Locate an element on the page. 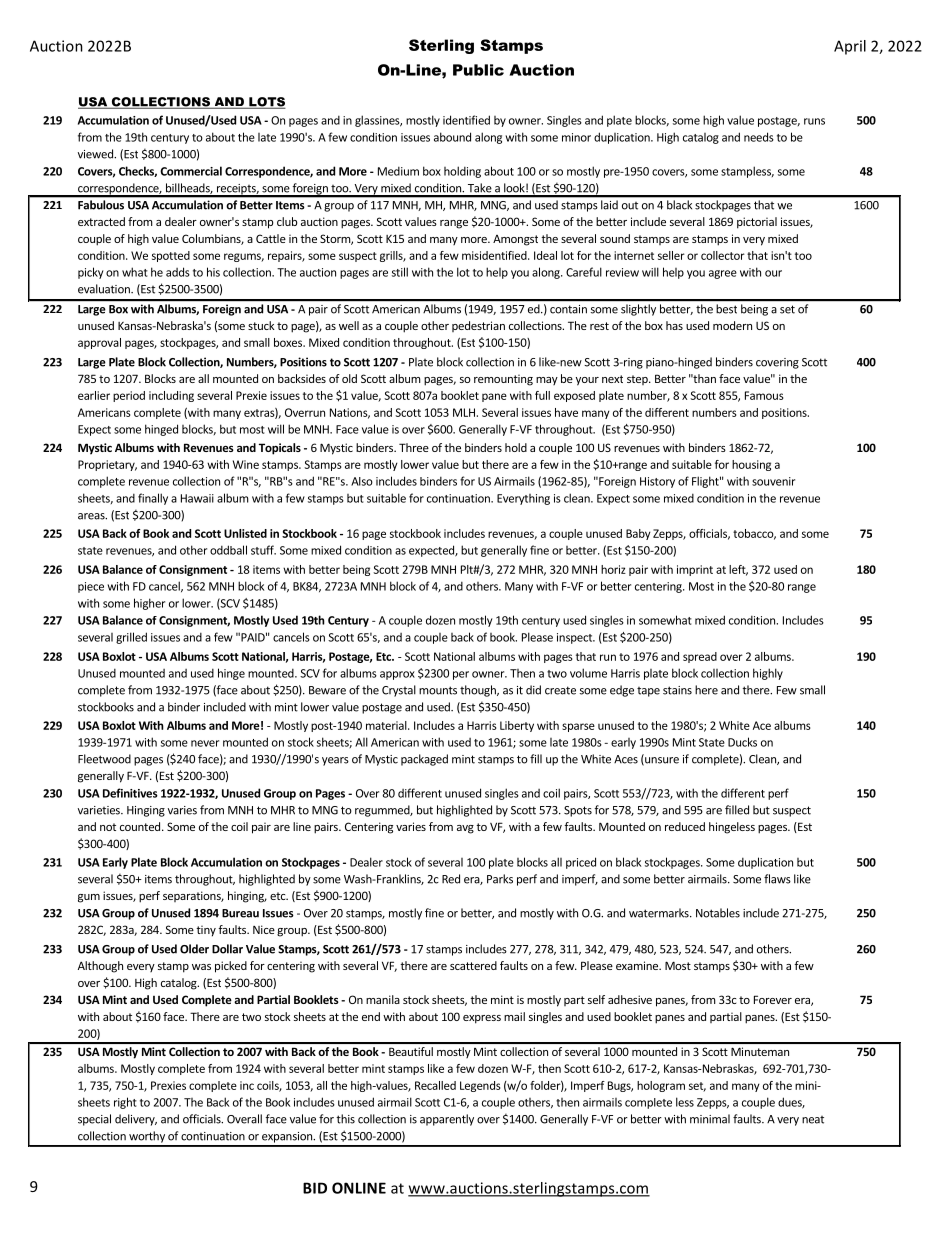 The image size is (952, 1233). souvenir is located at coordinates (773, 481).
